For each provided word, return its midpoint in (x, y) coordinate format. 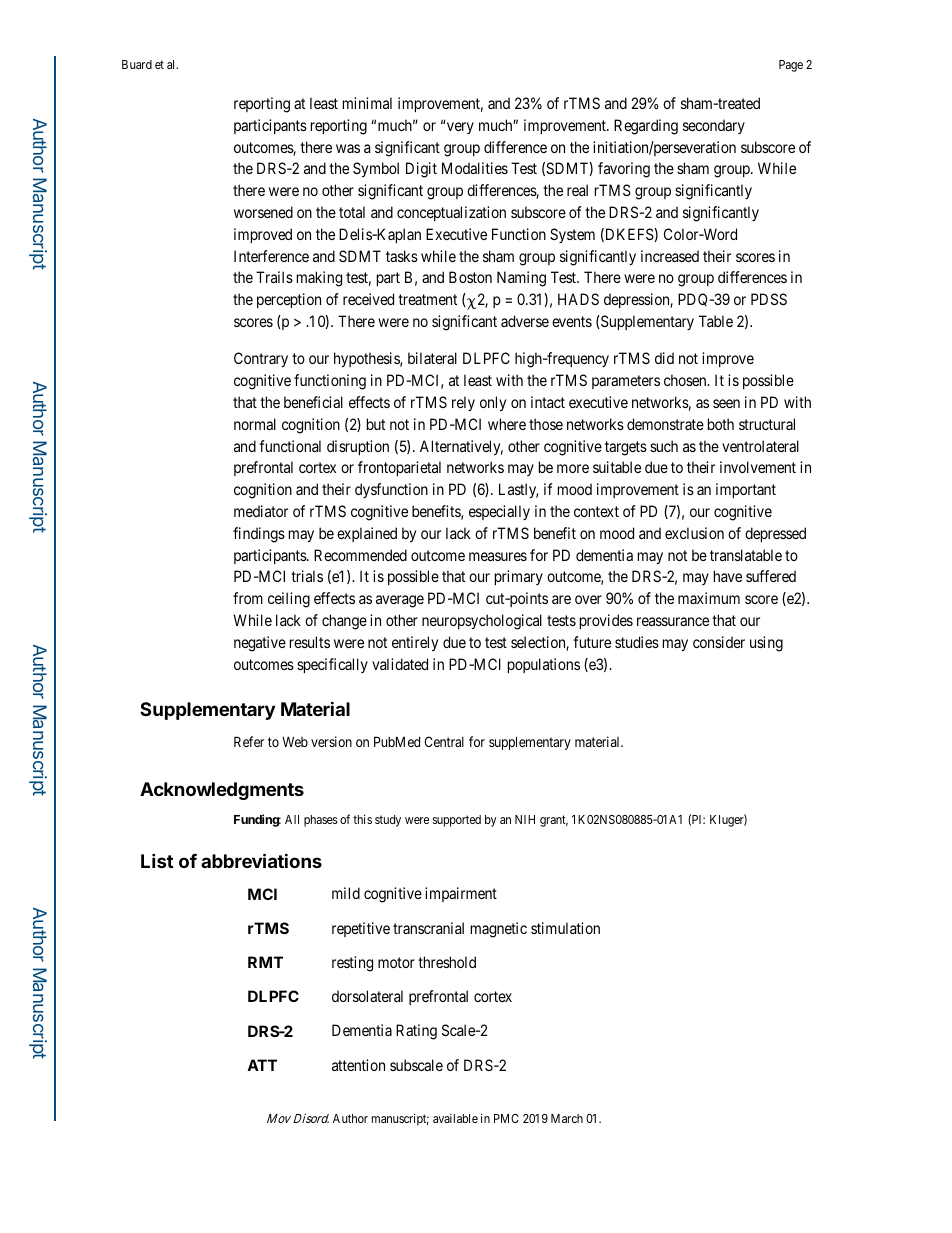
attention (358, 1065)
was (348, 148)
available (455, 1118)
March (567, 1118)
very (460, 128)
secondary (714, 126)
